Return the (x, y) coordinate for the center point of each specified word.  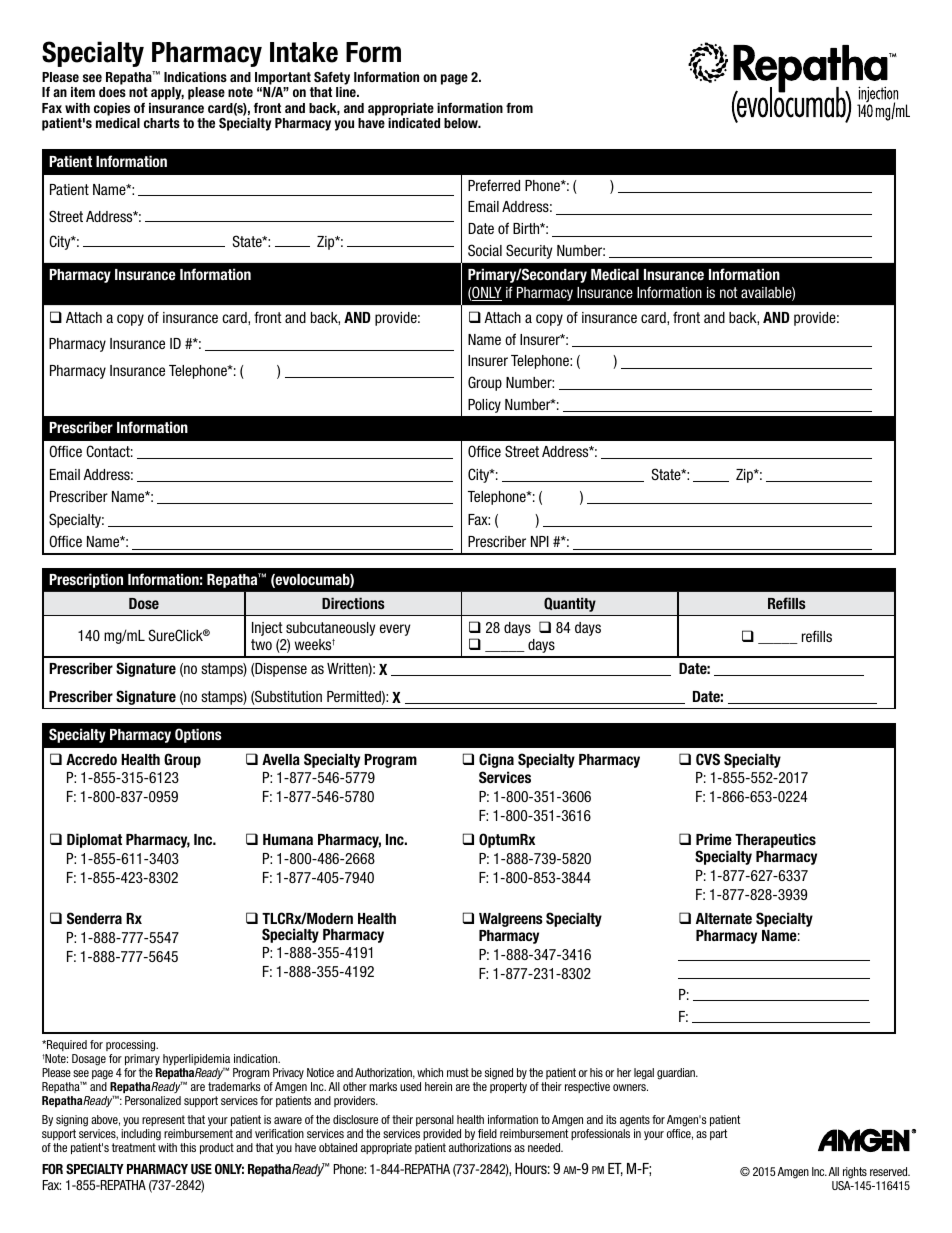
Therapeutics (775, 840)
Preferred (494, 185)
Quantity (570, 604)
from (519, 108)
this (188, 1147)
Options (198, 735)
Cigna (496, 760)
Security (529, 252)
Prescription (86, 581)
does (112, 92)
